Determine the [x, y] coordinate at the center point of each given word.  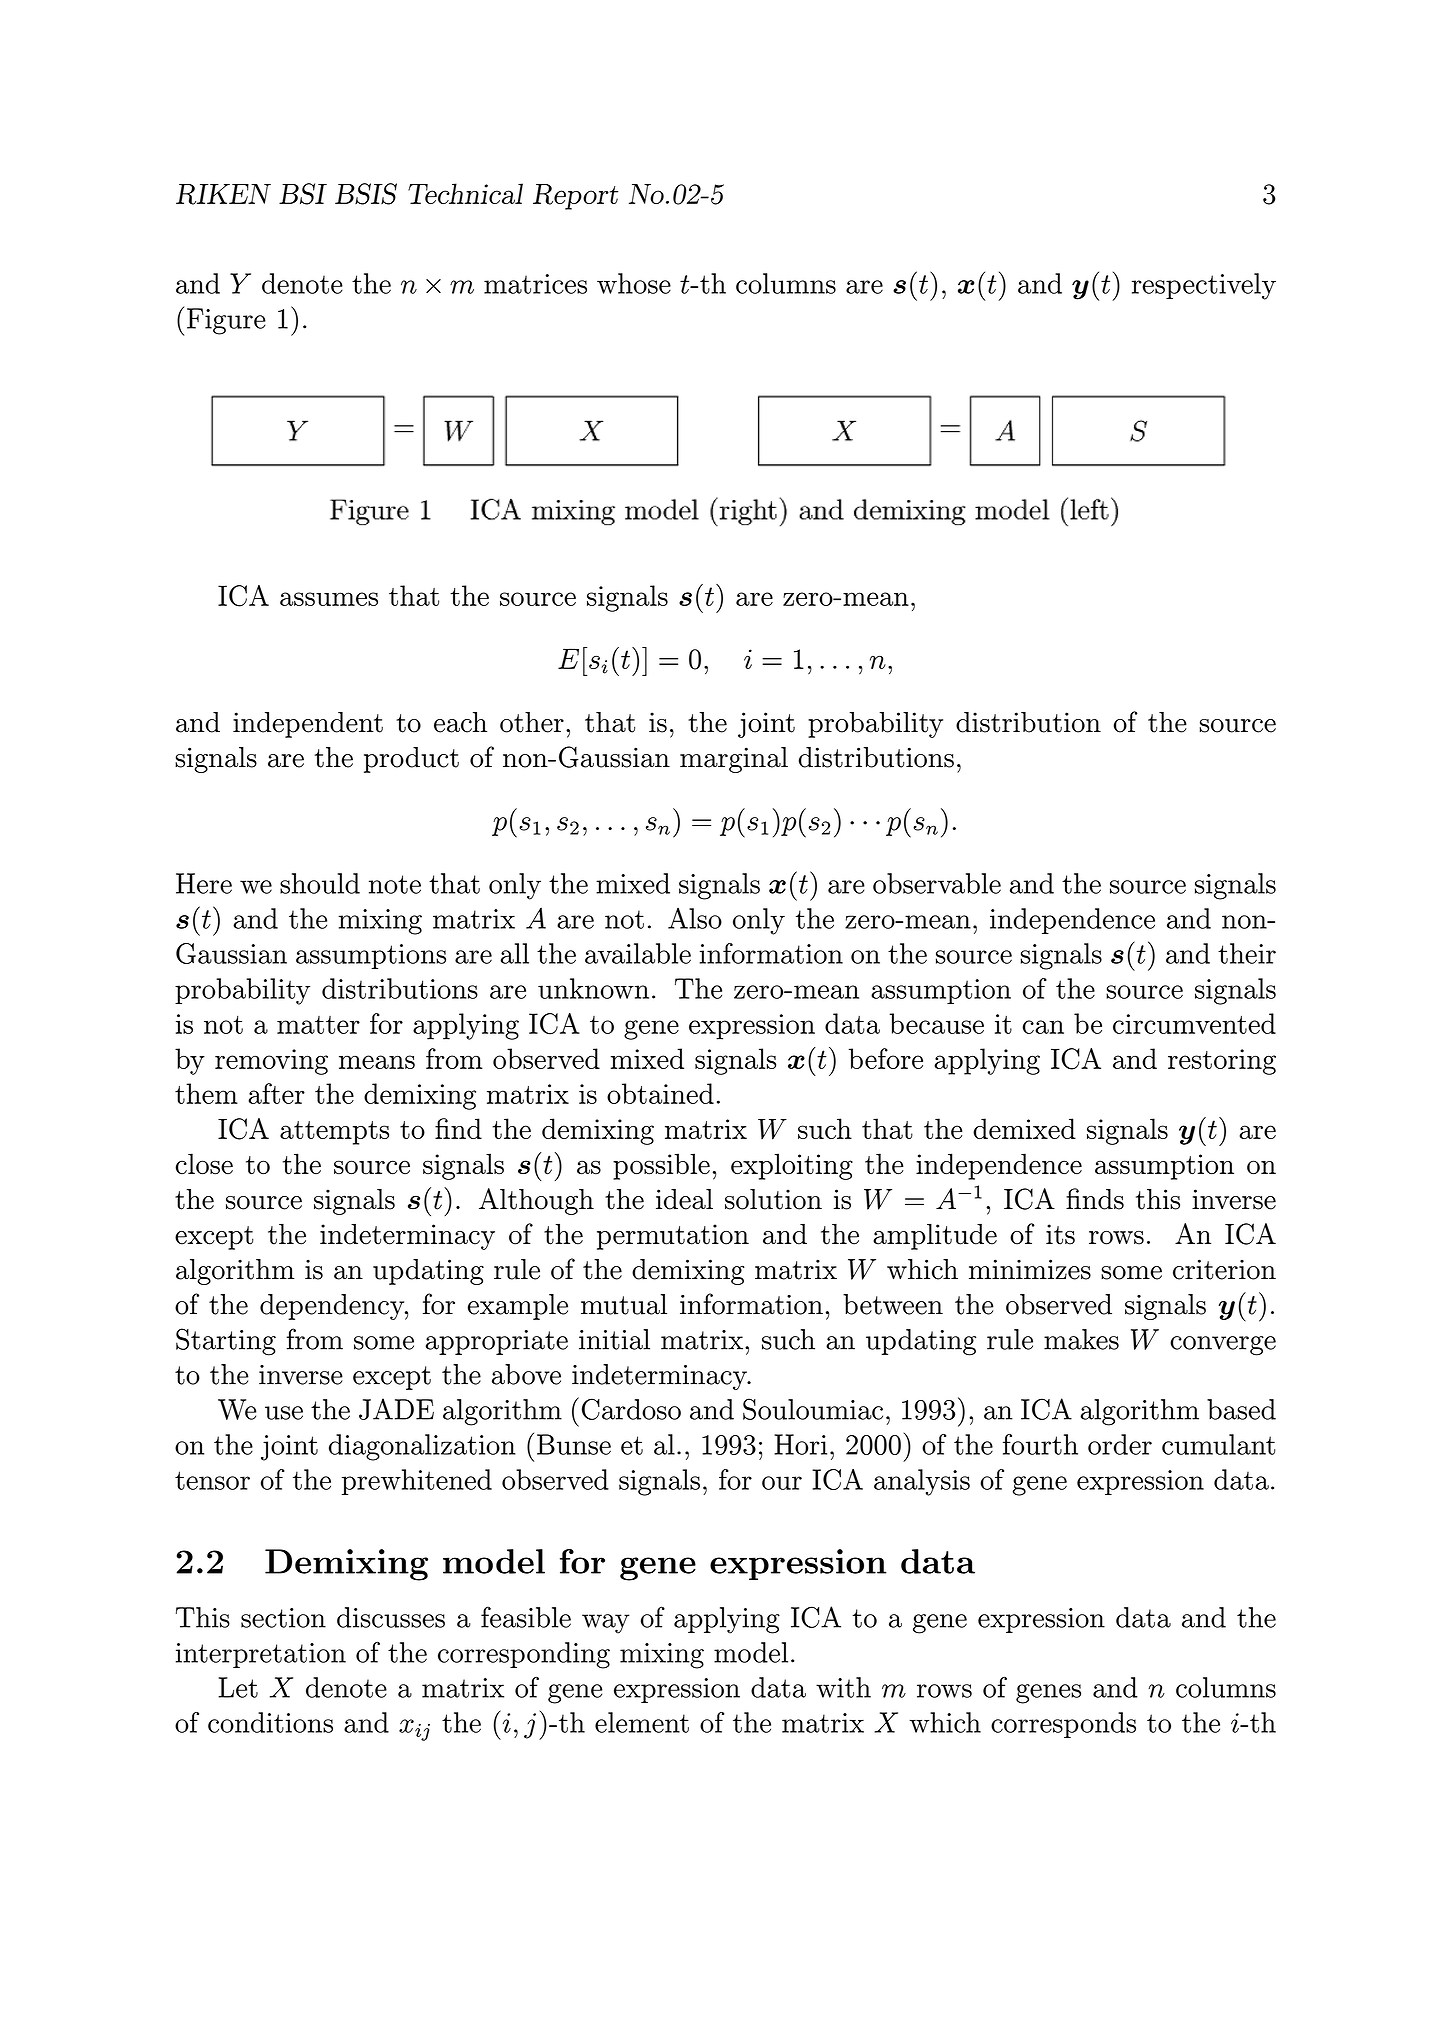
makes [1081, 1339]
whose [634, 283]
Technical [465, 193]
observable [937, 883]
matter [318, 1025]
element [642, 1722]
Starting [226, 1342]
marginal [734, 760]
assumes [329, 599]
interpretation [261, 1655]
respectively [1204, 286]
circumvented [1194, 1023]
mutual [624, 1304]
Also [695, 918]
